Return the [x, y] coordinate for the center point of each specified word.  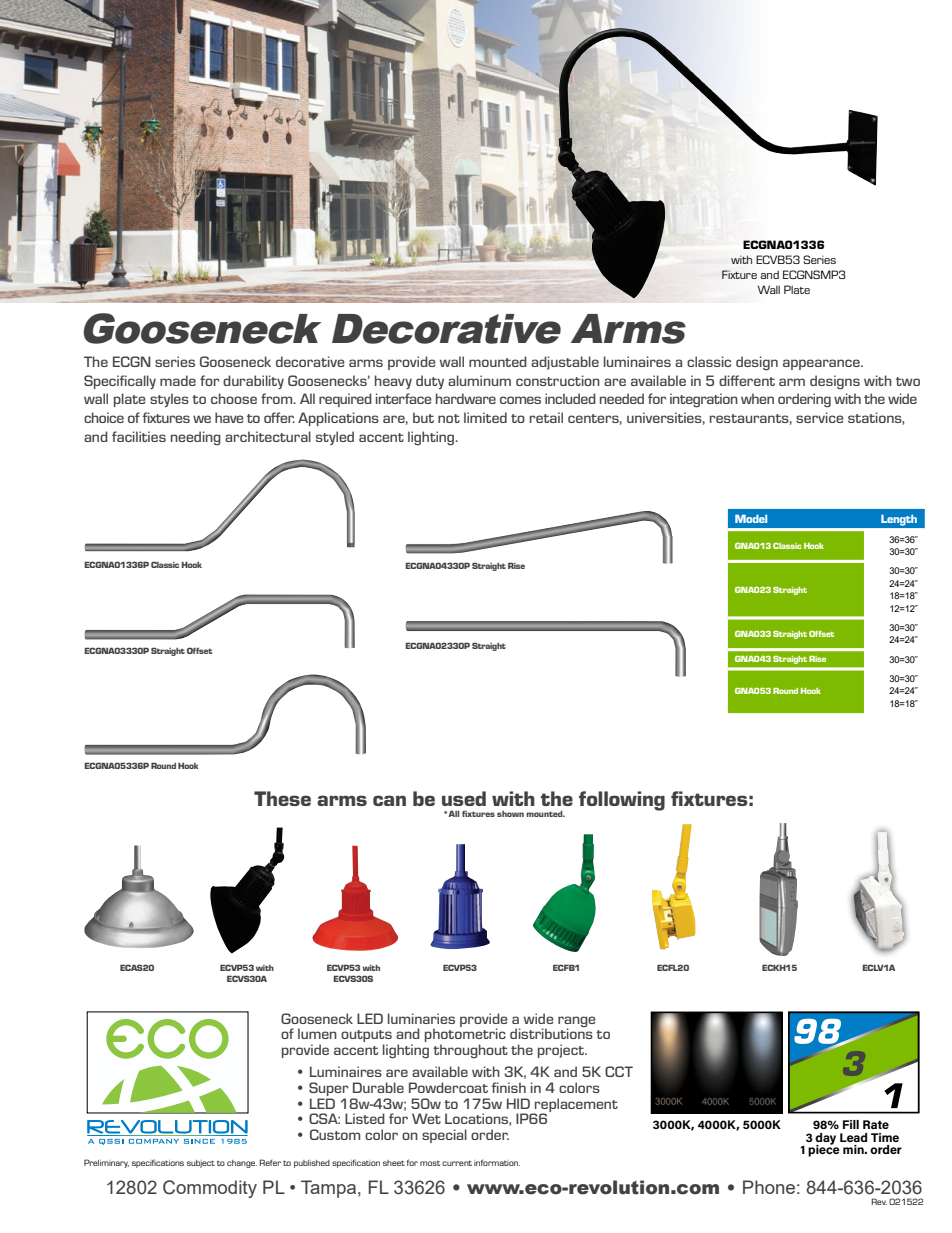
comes [520, 400]
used [464, 798]
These [282, 798]
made [178, 380]
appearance [822, 364]
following [622, 801]
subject [201, 1164]
